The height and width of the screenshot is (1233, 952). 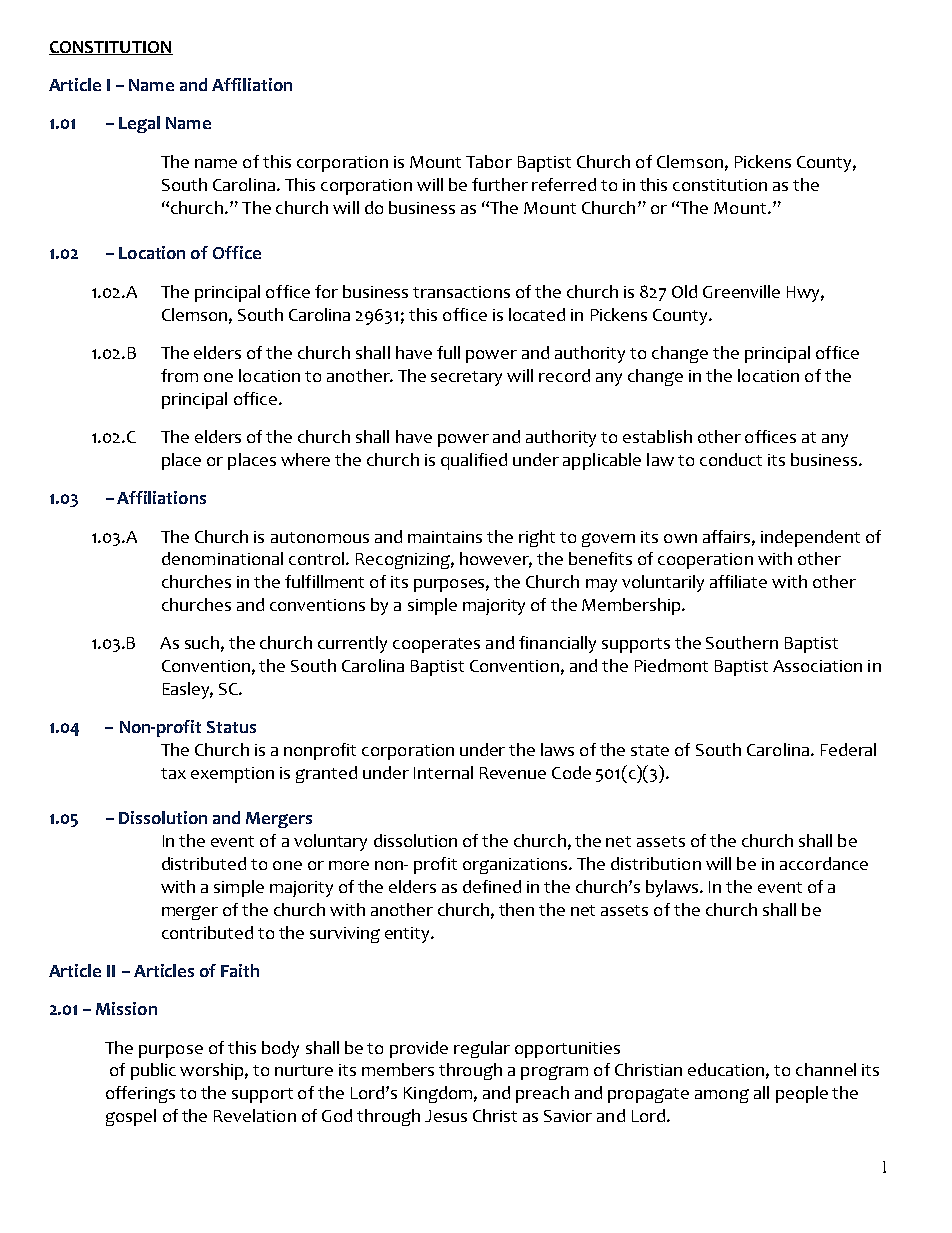 What do you see at coordinates (305, 459) in the screenshot?
I see `where` at bounding box center [305, 459].
